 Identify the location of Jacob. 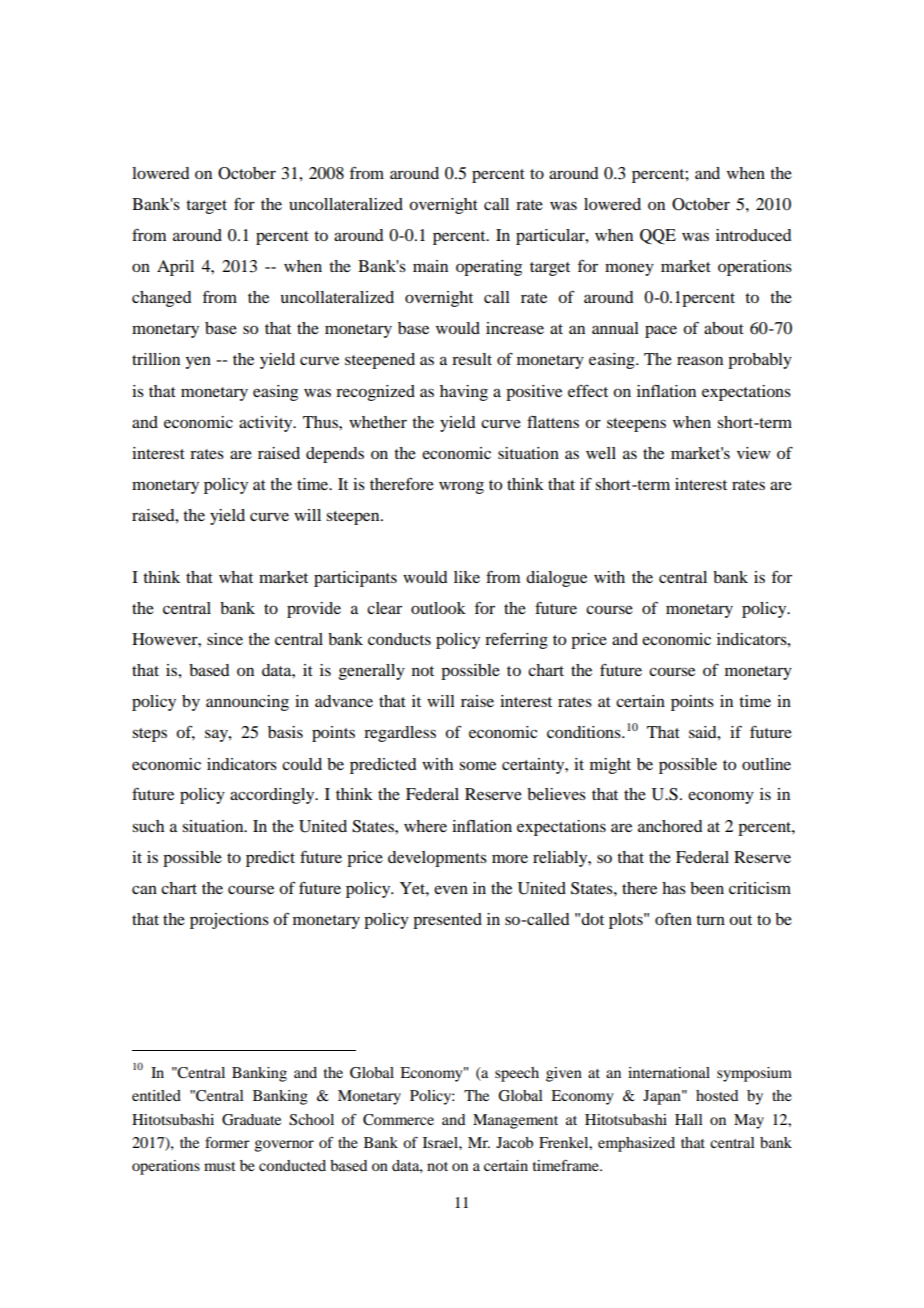
(514, 1142).
